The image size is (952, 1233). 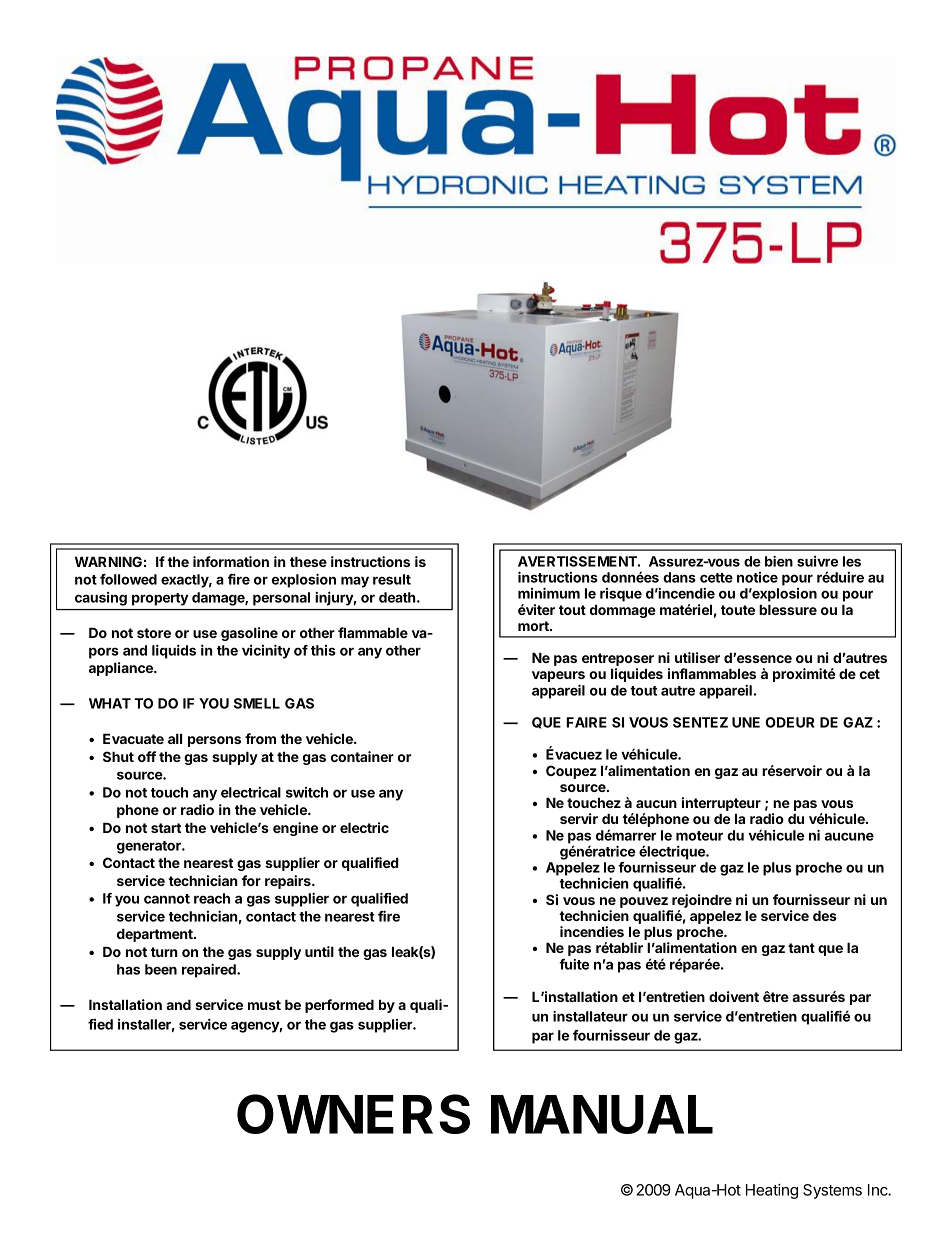 What do you see at coordinates (339, 1006) in the page?
I see `performed` at bounding box center [339, 1006].
